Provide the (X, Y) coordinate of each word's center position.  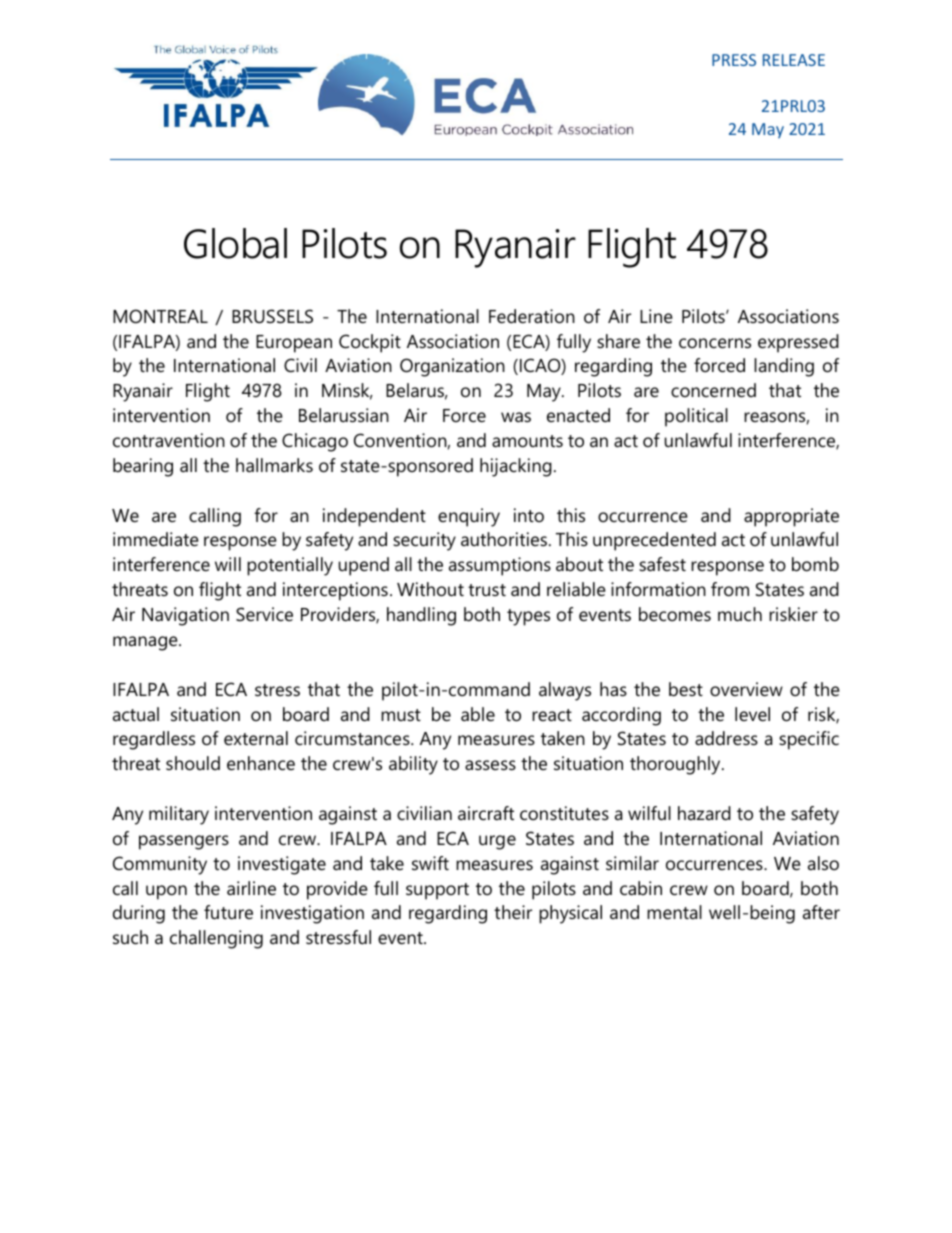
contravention (169, 440)
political (696, 417)
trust (487, 590)
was (516, 417)
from (730, 589)
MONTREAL (160, 316)
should (193, 763)
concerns (715, 343)
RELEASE (794, 60)
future (228, 912)
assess (490, 765)
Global (235, 243)
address (726, 738)
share (618, 341)
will (228, 564)
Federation (532, 316)
